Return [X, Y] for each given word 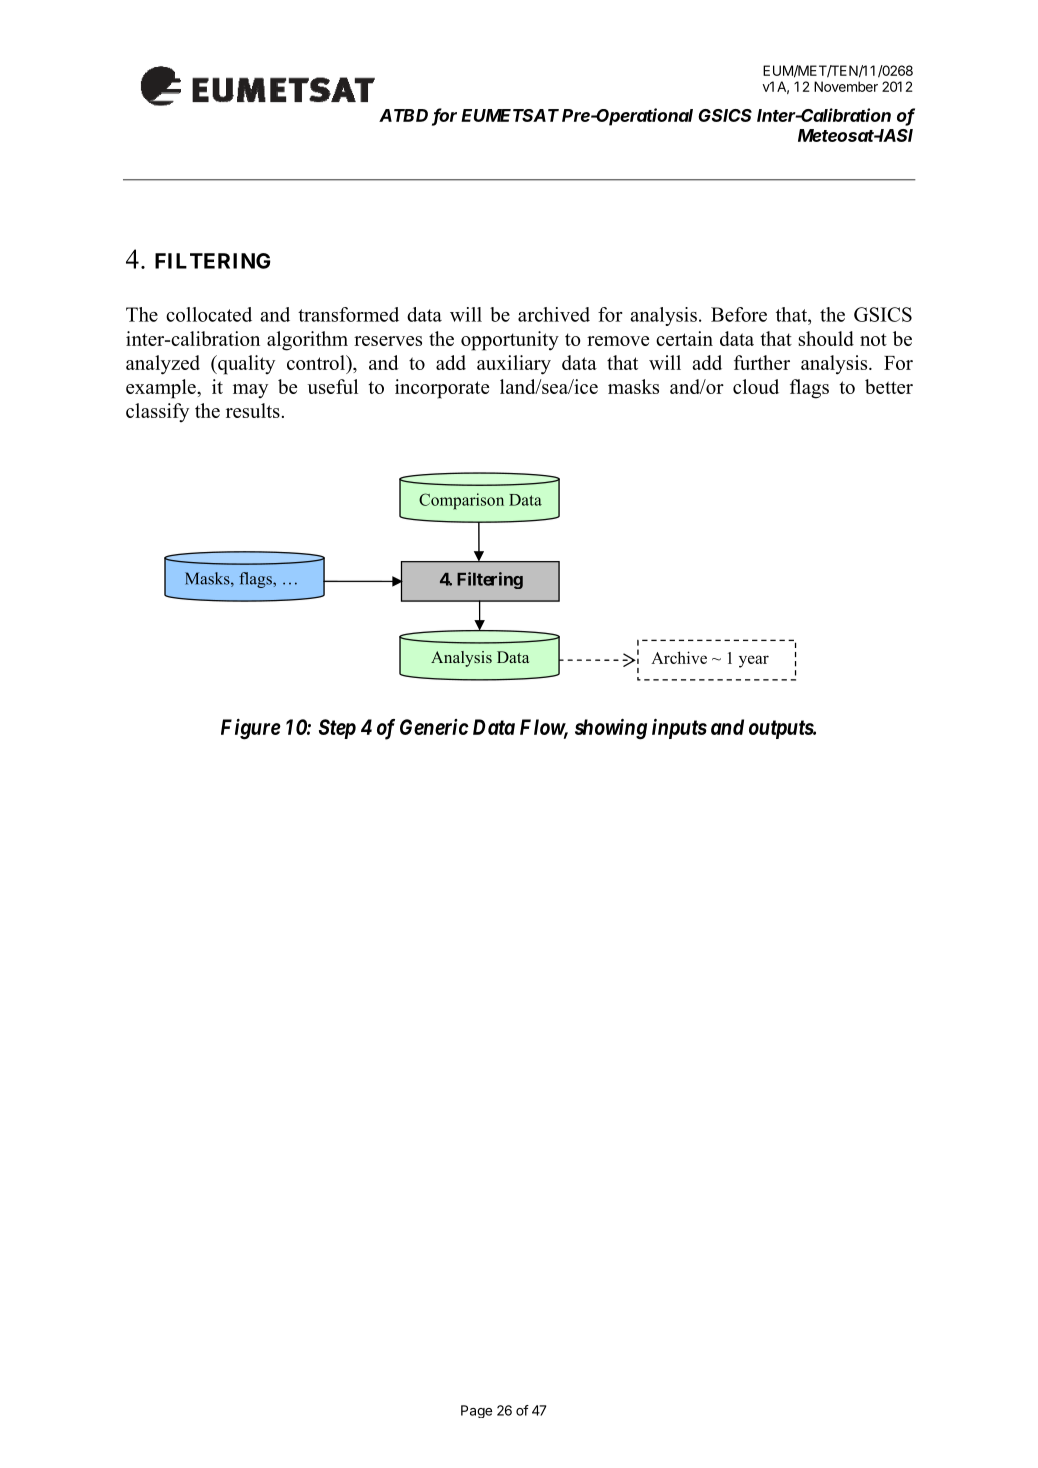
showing [611, 729]
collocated [209, 314]
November [846, 86]
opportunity [510, 341]
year [754, 661]
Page [476, 1411]
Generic [434, 727]
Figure [251, 729]
